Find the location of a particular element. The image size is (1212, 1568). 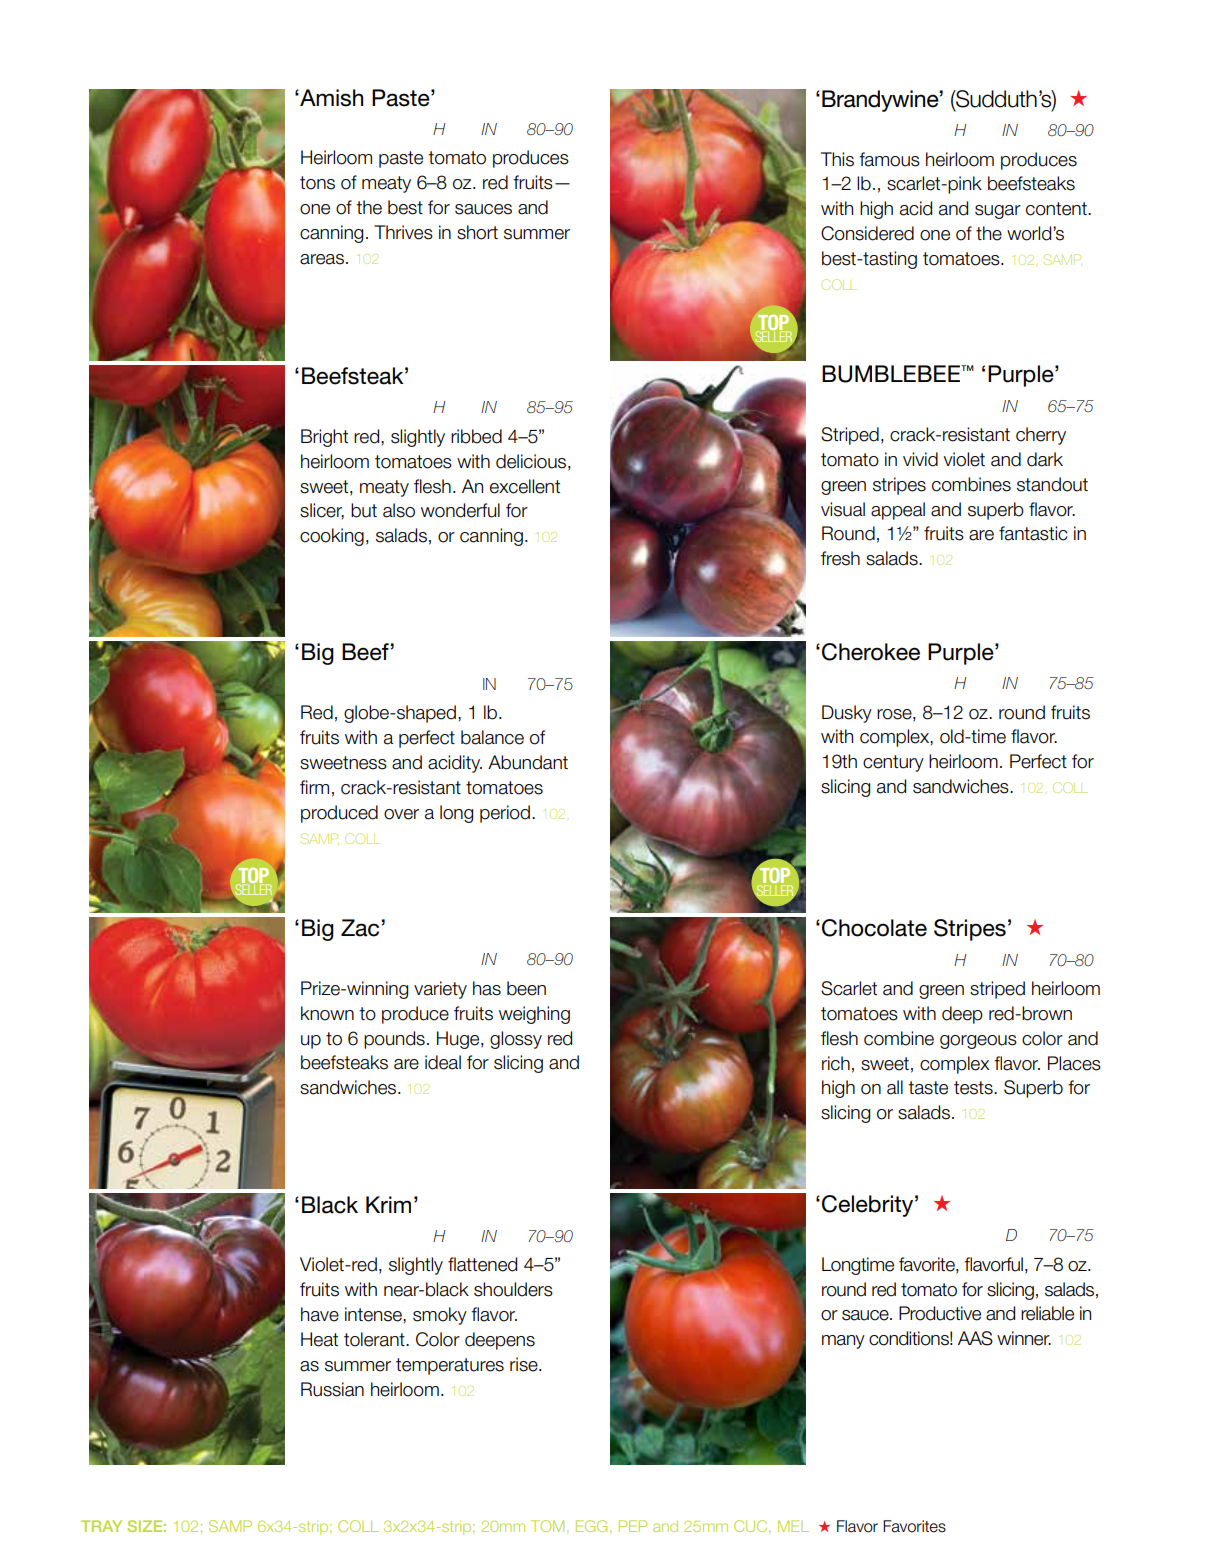

period is located at coordinates (505, 814).
